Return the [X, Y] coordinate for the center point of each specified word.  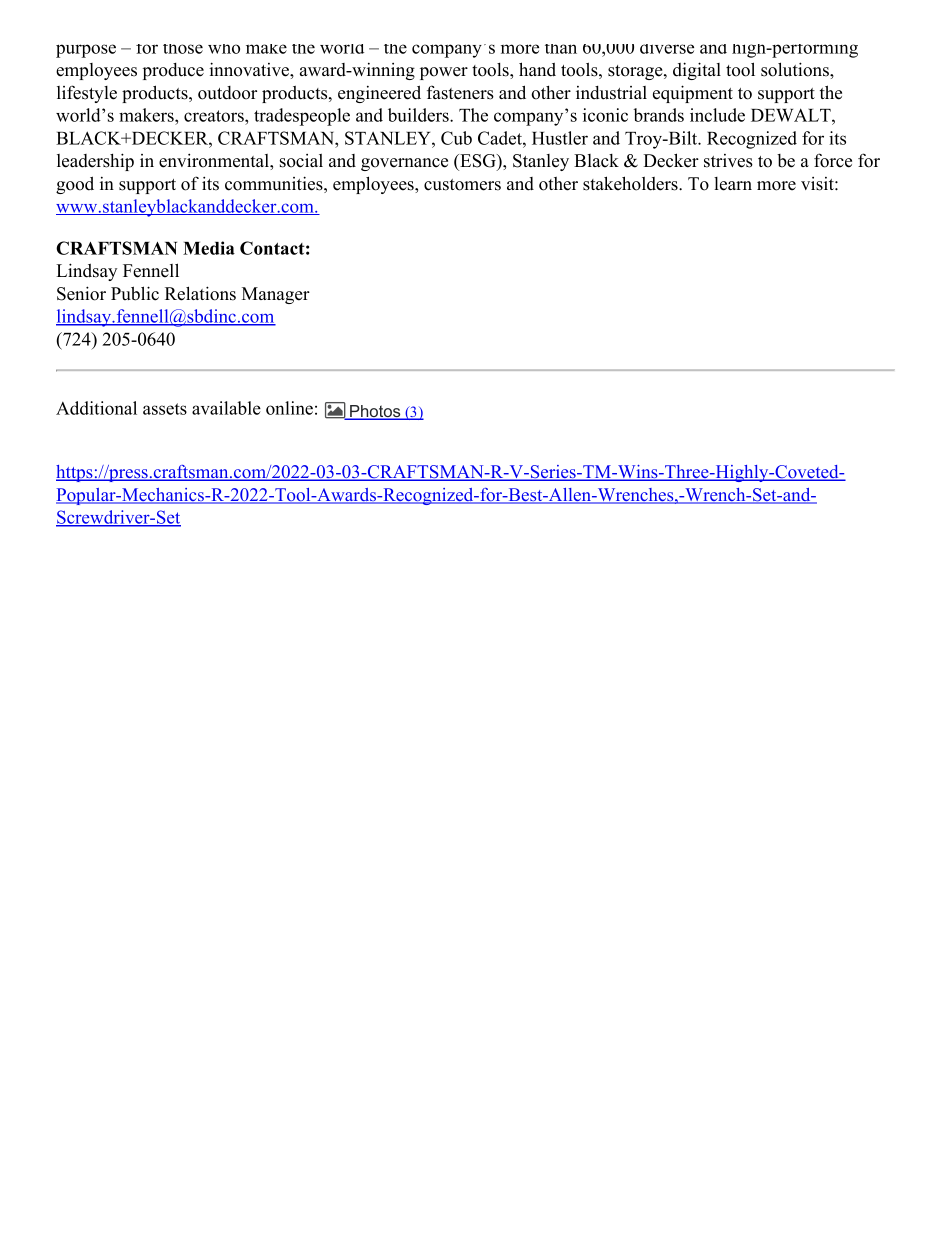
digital [697, 71]
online [289, 408]
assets [165, 409]
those [183, 49]
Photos [375, 412]
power [444, 73]
